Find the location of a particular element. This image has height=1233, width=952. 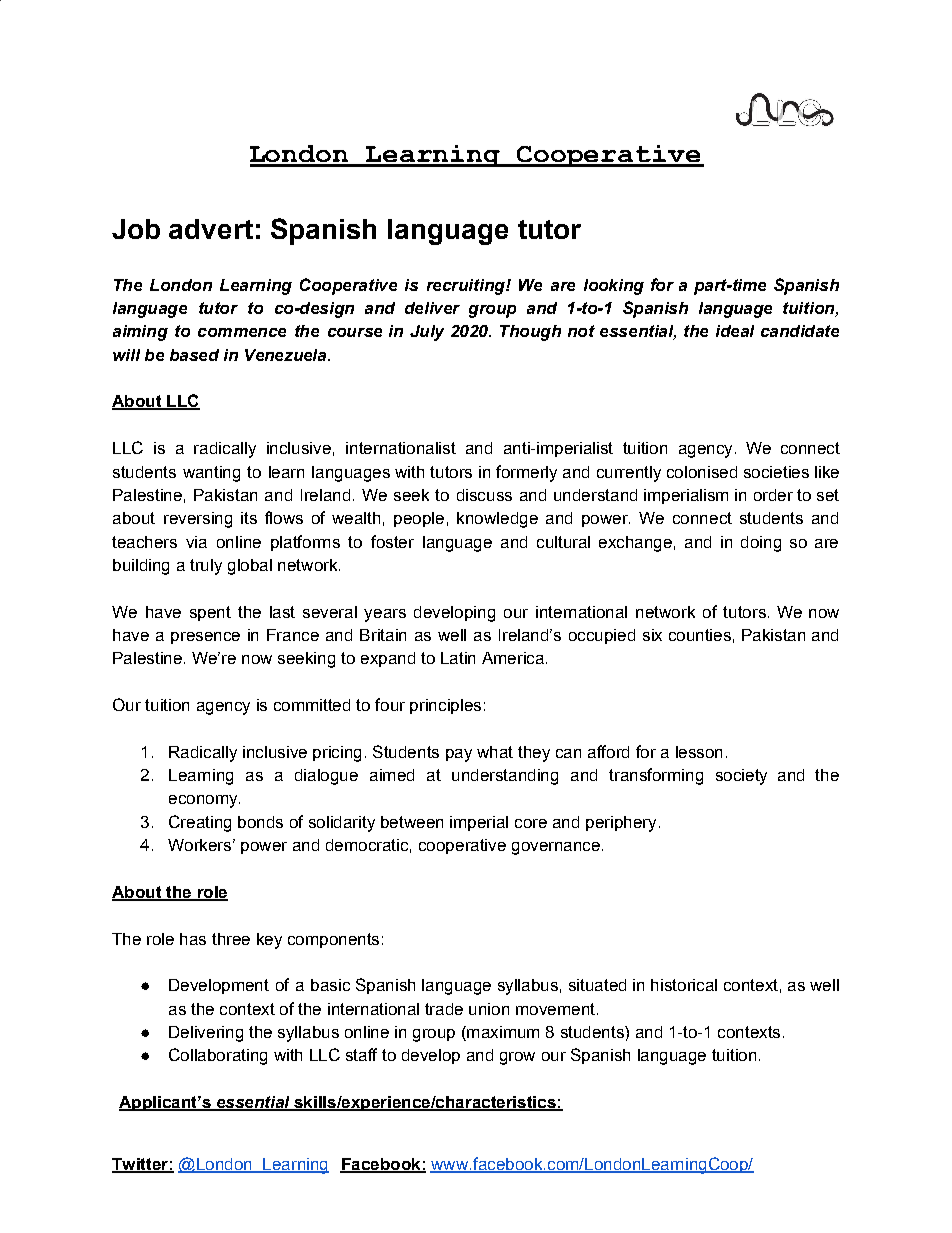

reversing is located at coordinates (198, 520).
